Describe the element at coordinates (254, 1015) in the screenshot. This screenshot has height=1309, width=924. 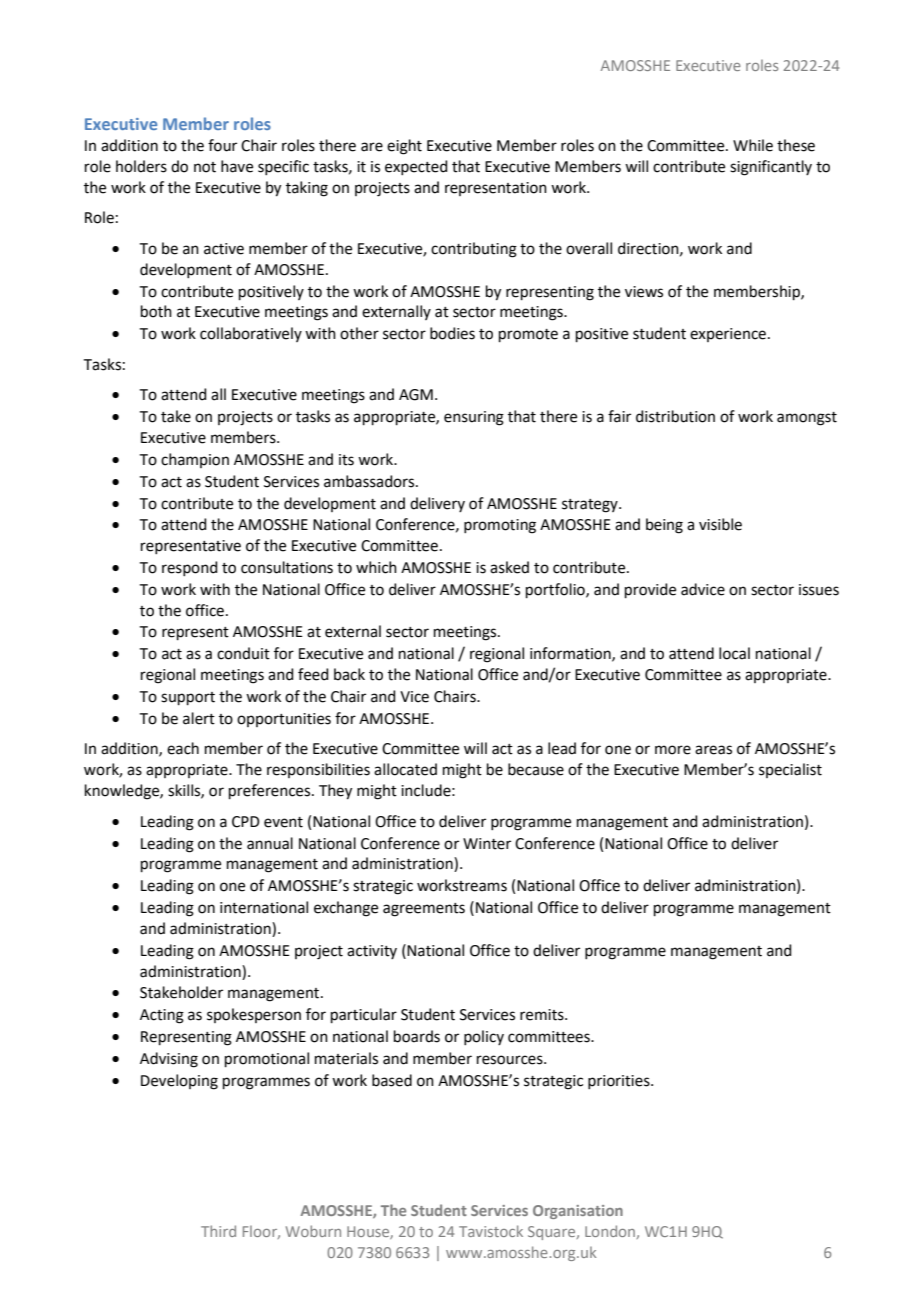
I see `spokesperson` at that location.
